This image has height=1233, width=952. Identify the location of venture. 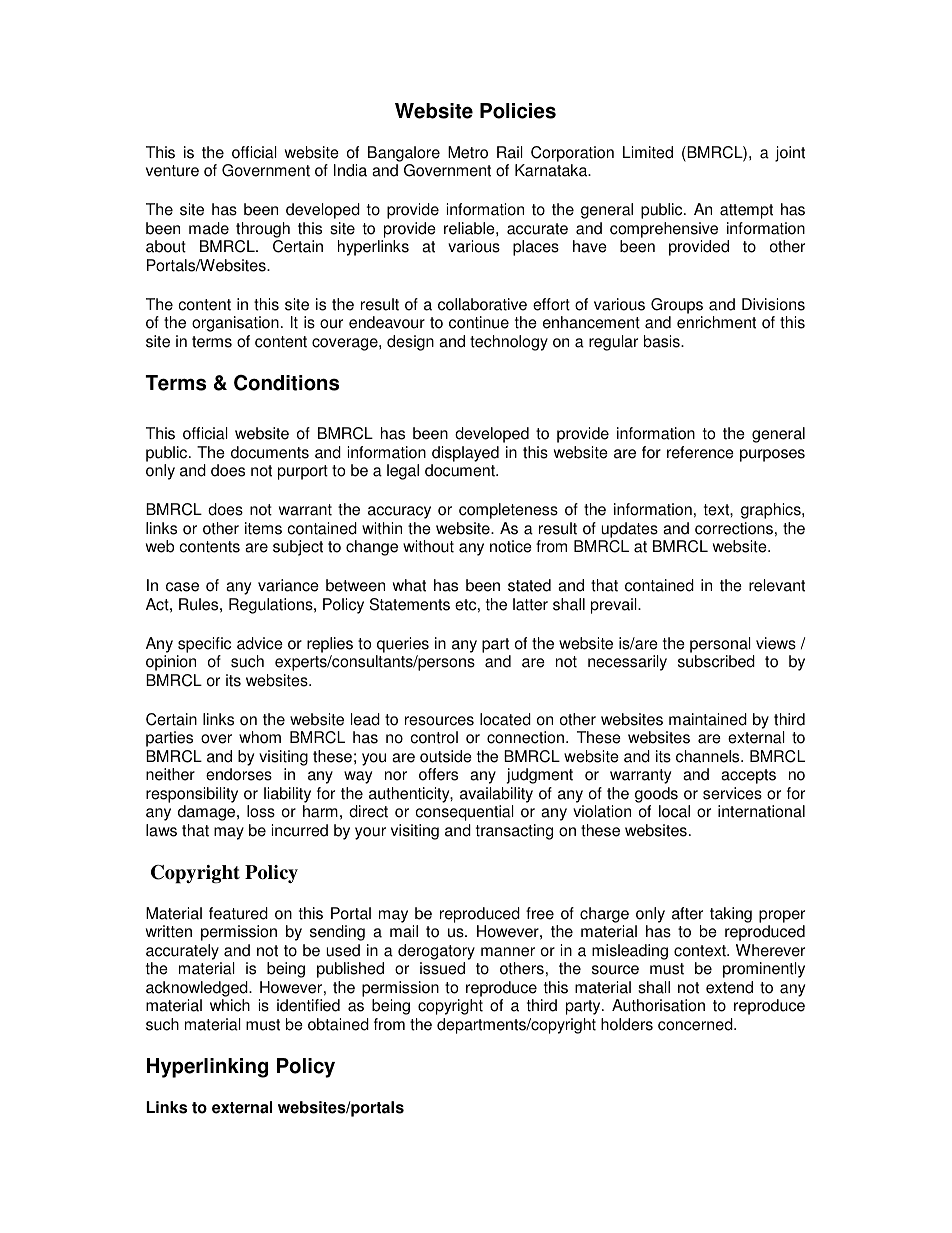
(172, 171).
